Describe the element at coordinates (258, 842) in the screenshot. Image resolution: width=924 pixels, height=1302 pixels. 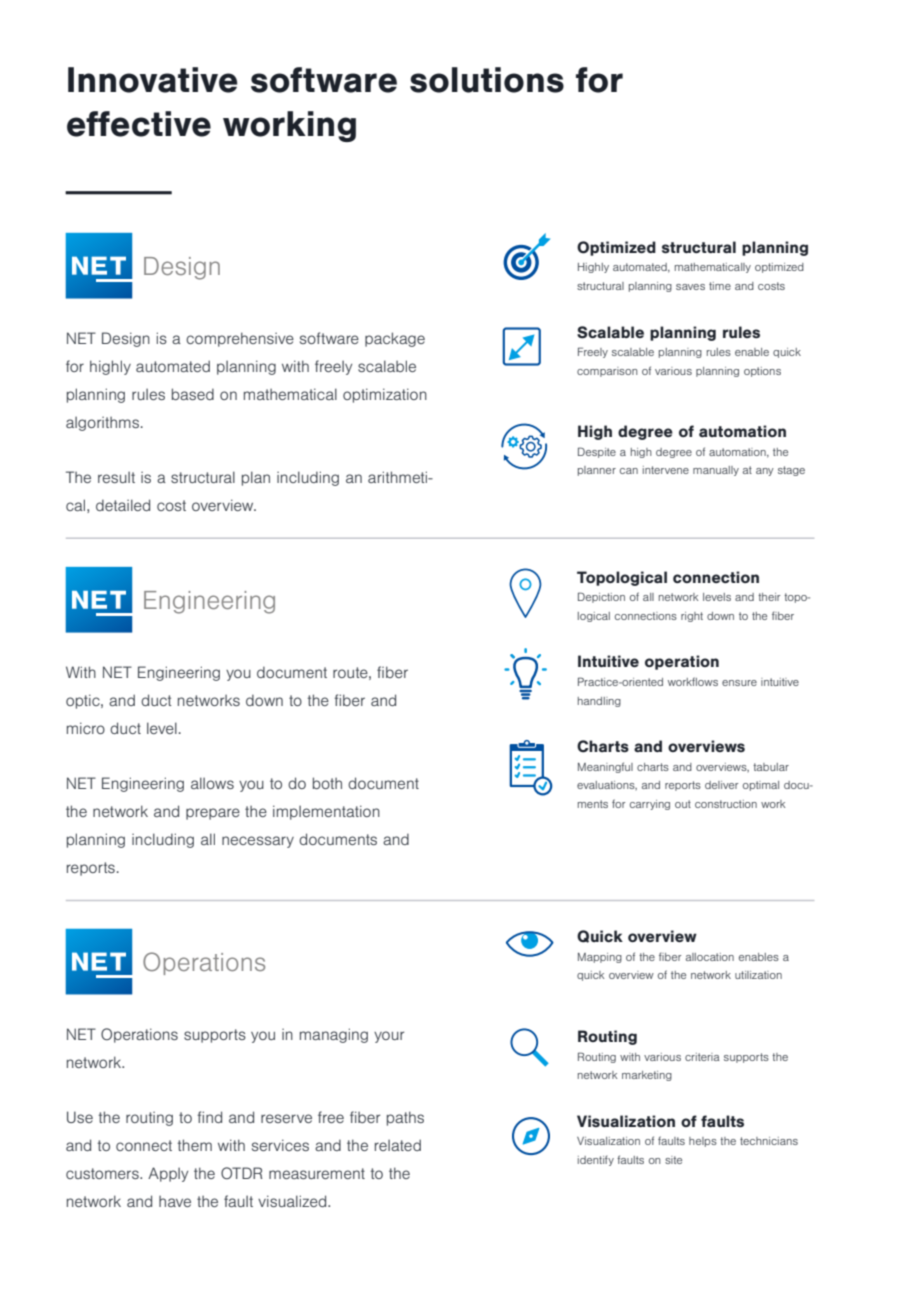
I see `necessary` at that location.
